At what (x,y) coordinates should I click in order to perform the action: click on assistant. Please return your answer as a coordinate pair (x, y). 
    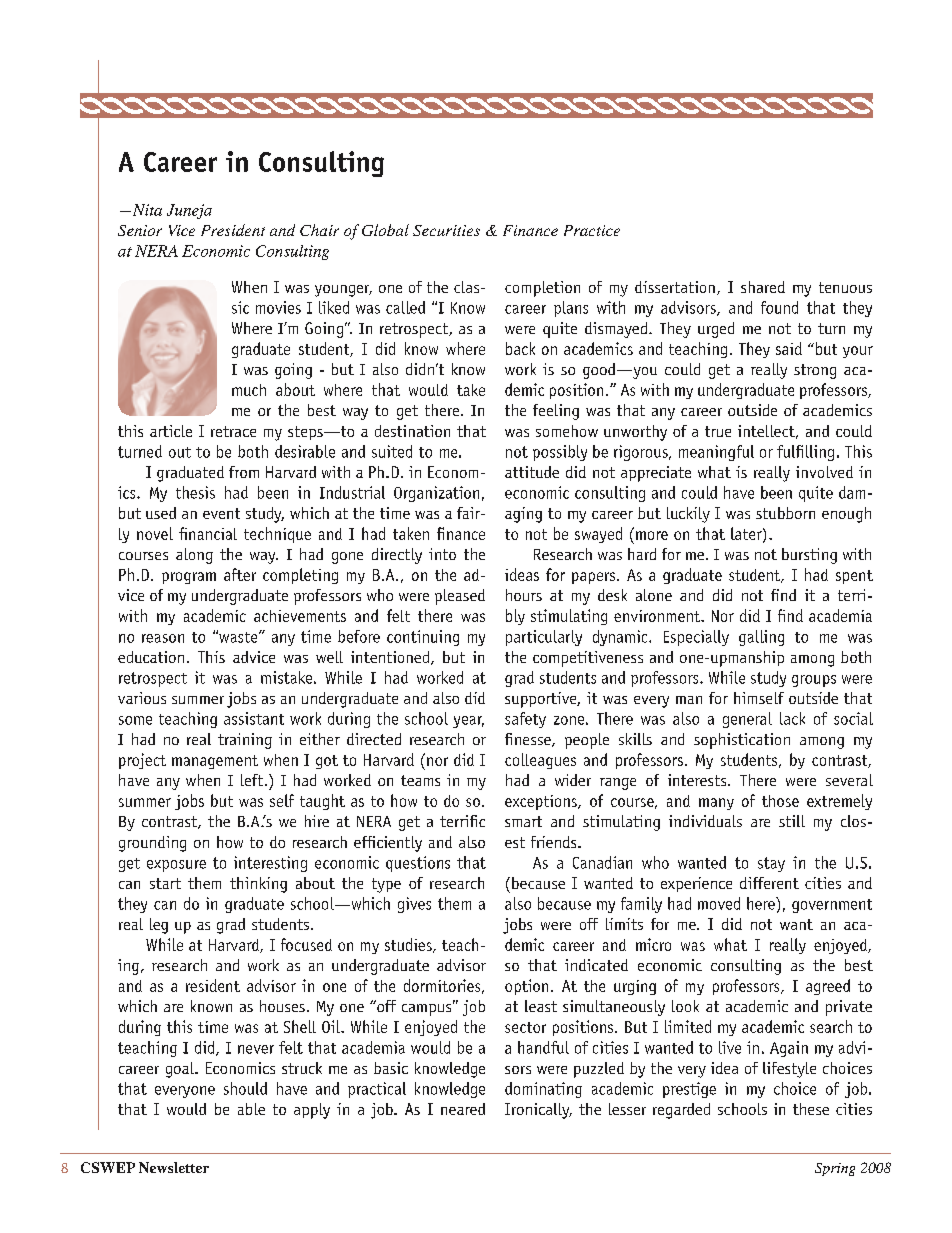
    Looking at the image, I should click on (254, 718).
